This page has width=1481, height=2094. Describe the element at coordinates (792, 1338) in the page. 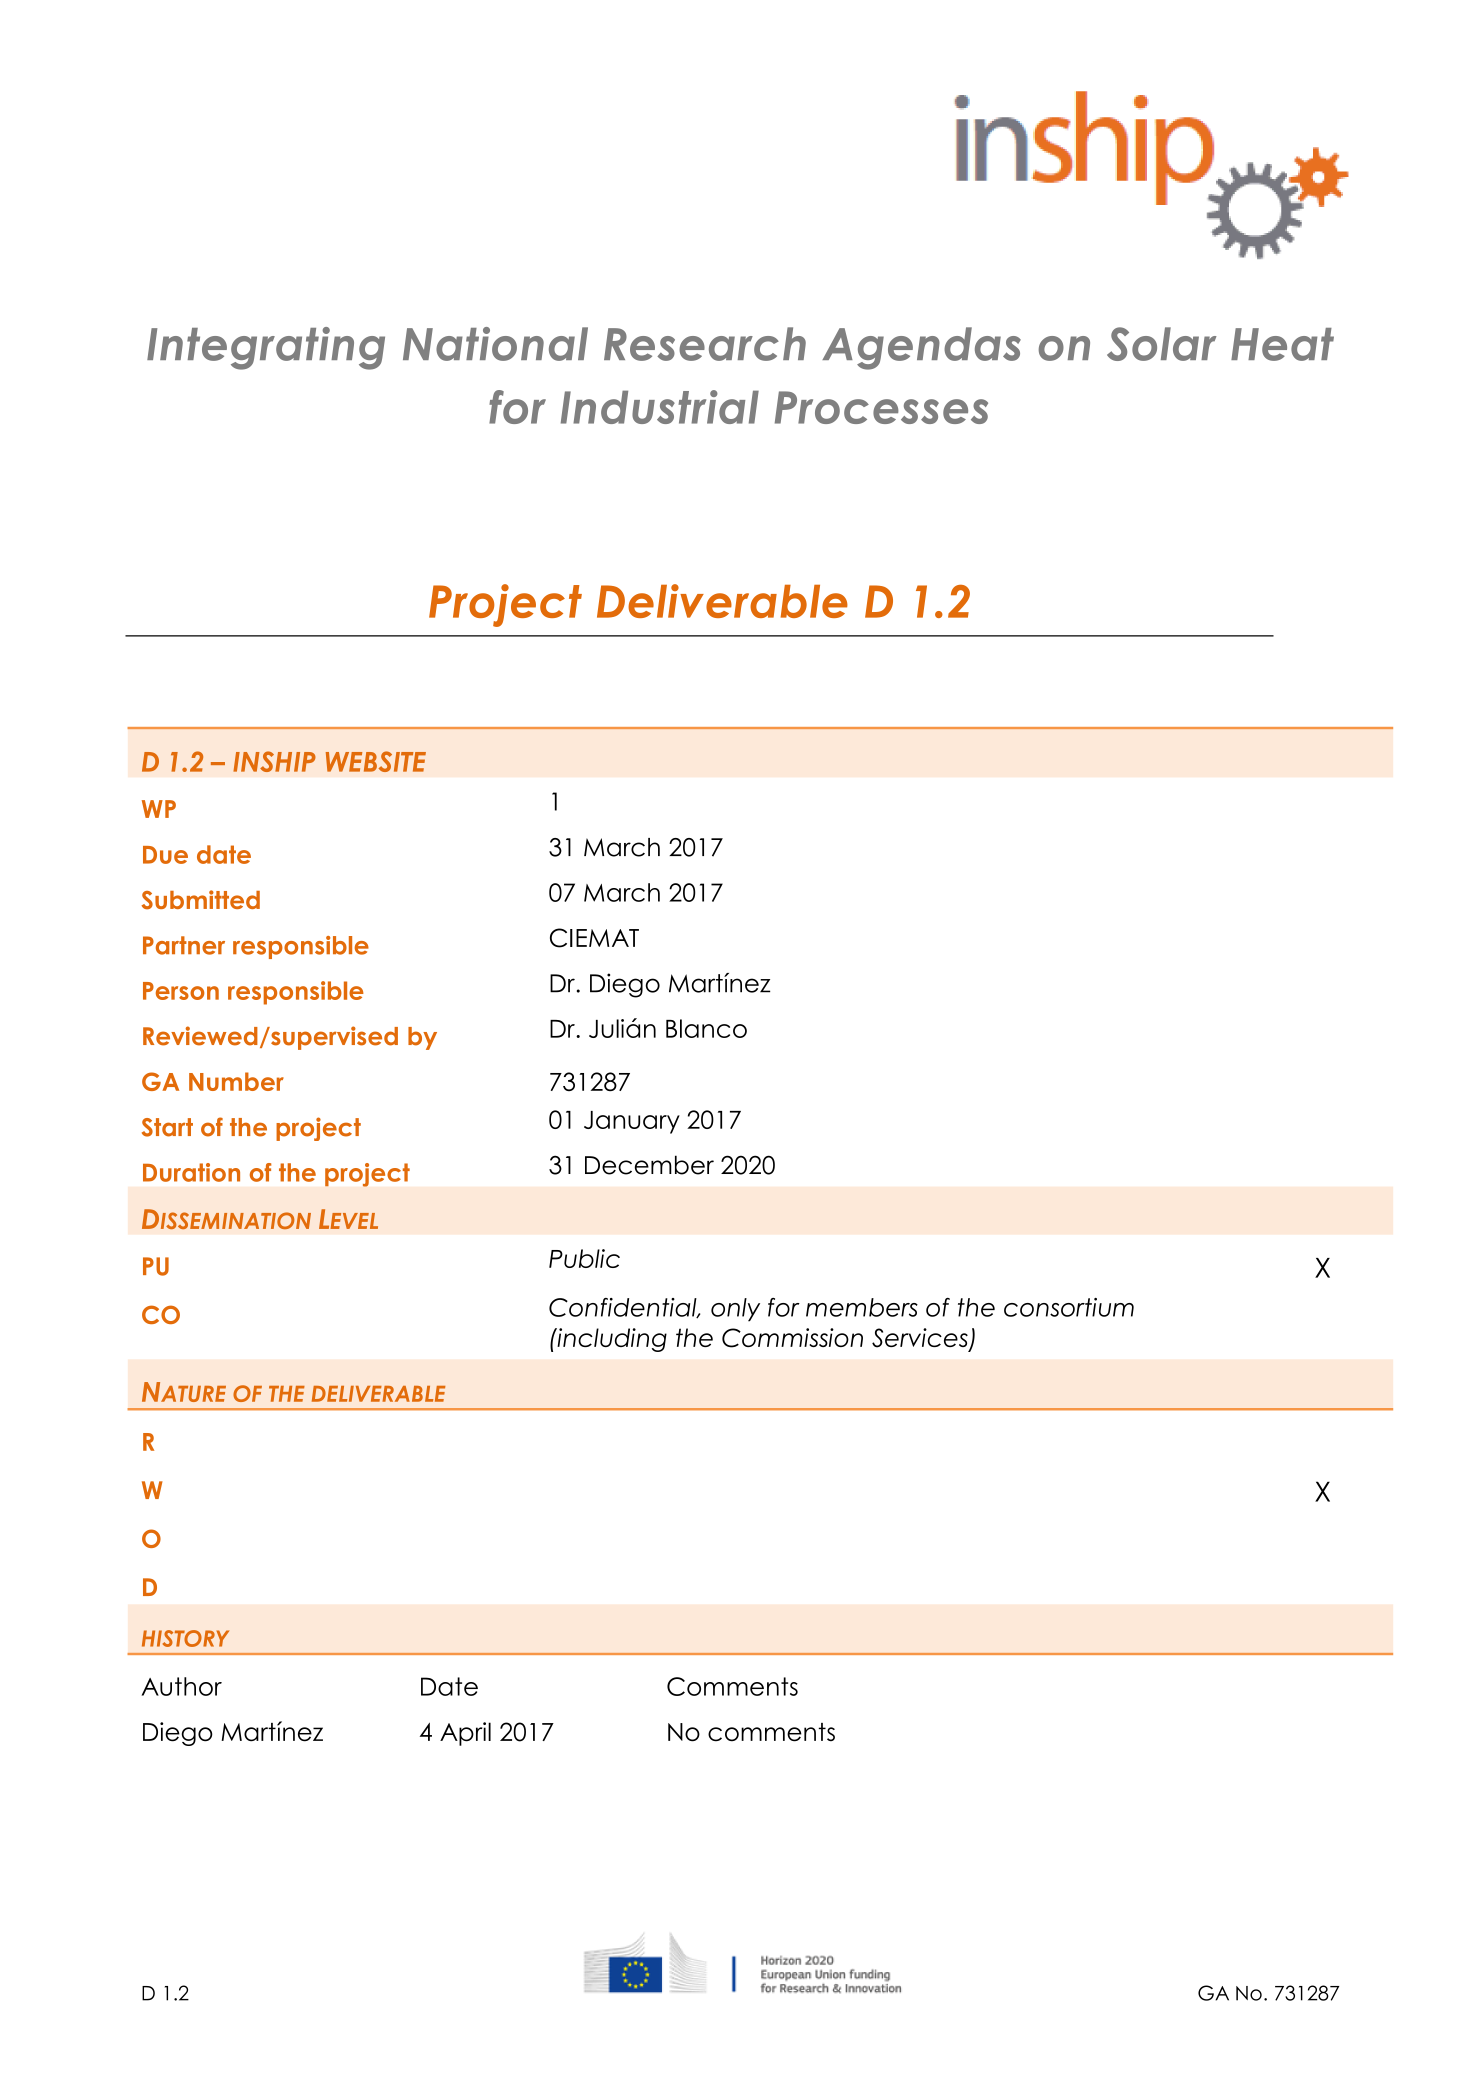

I see `Commission` at that location.
